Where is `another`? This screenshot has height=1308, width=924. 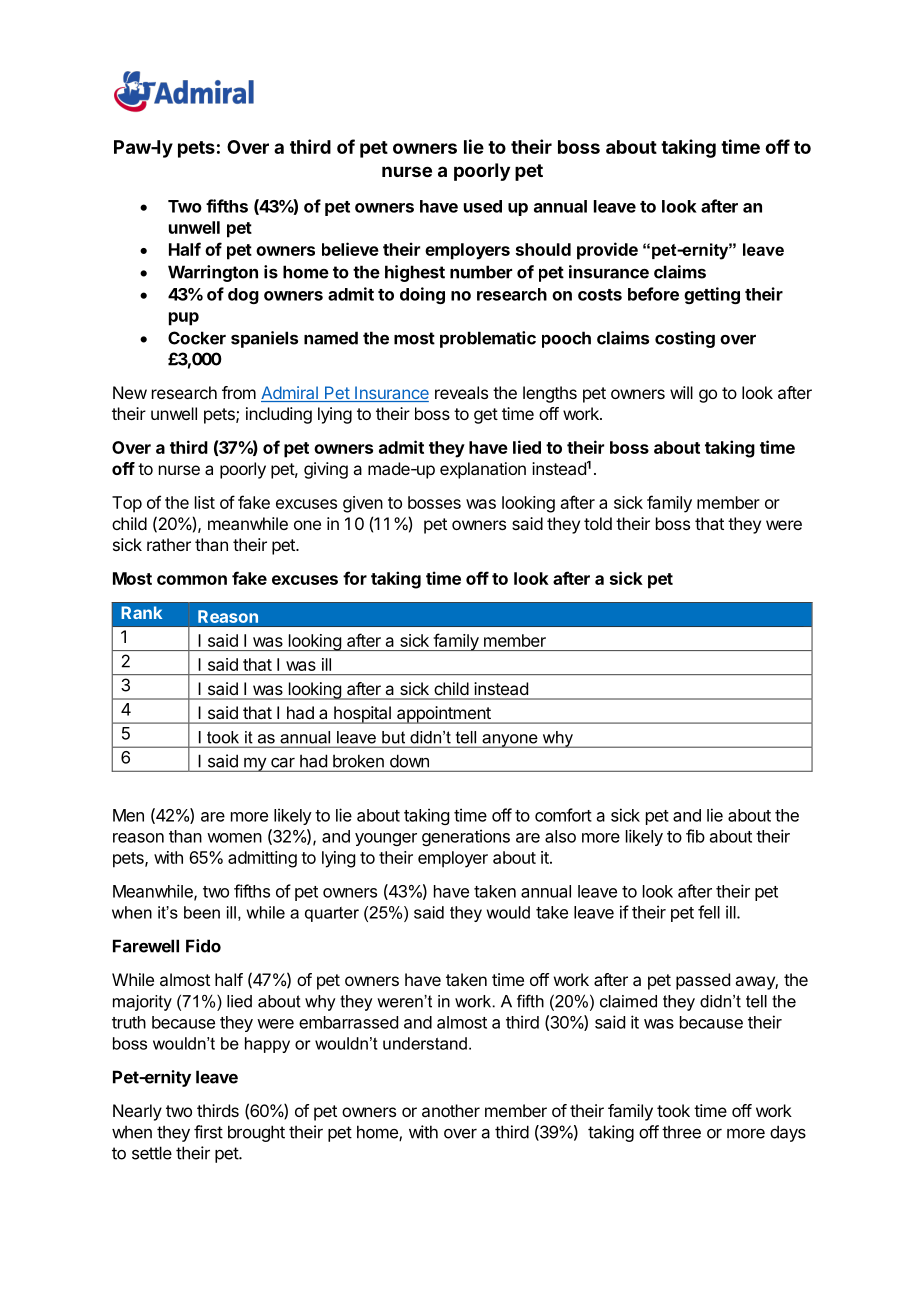
another is located at coordinates (451, 1110).
